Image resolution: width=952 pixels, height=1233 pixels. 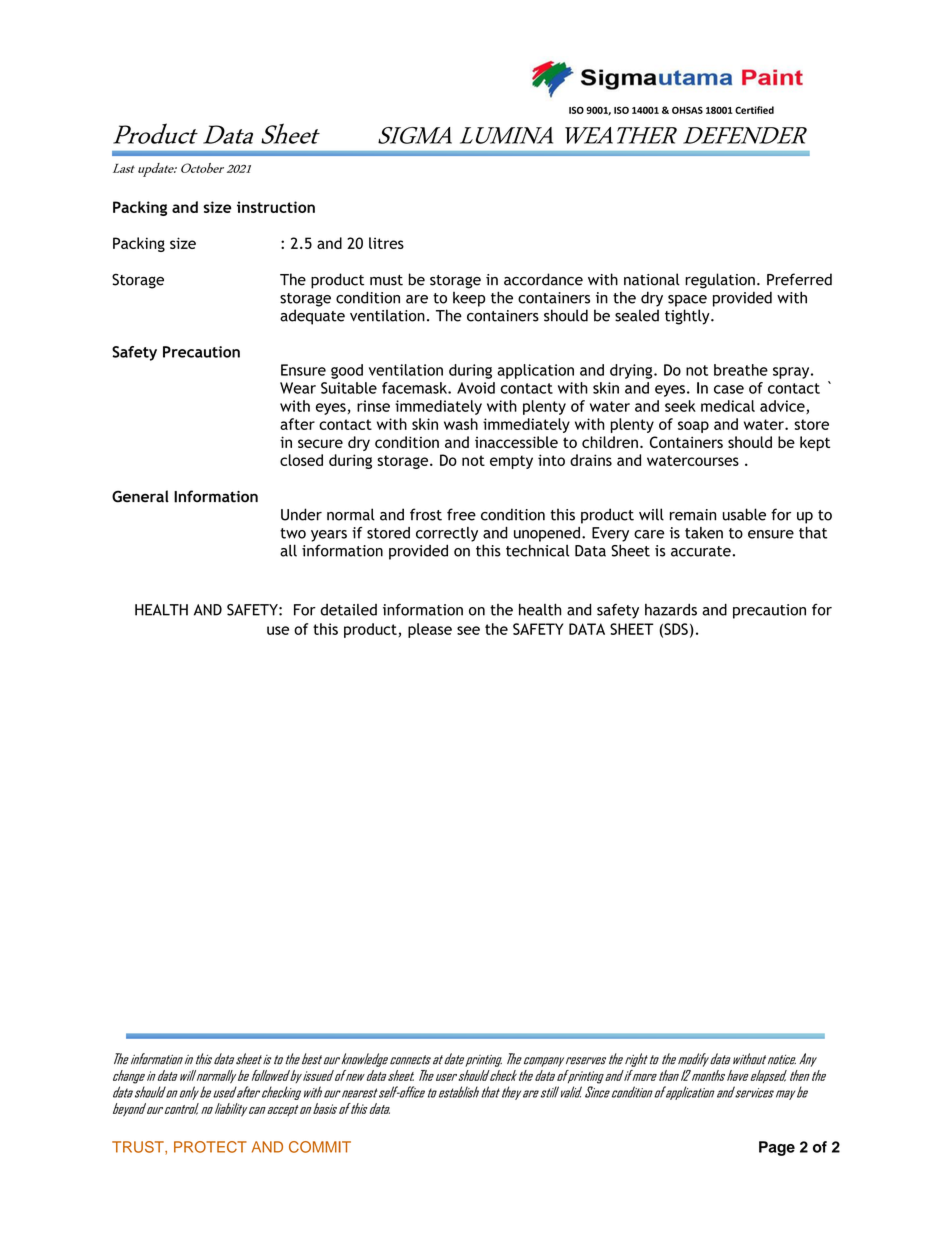 What do you see at coordinates (276, 207) in the screenshot?
I see `instruction` at bounding box center [276, 207].
